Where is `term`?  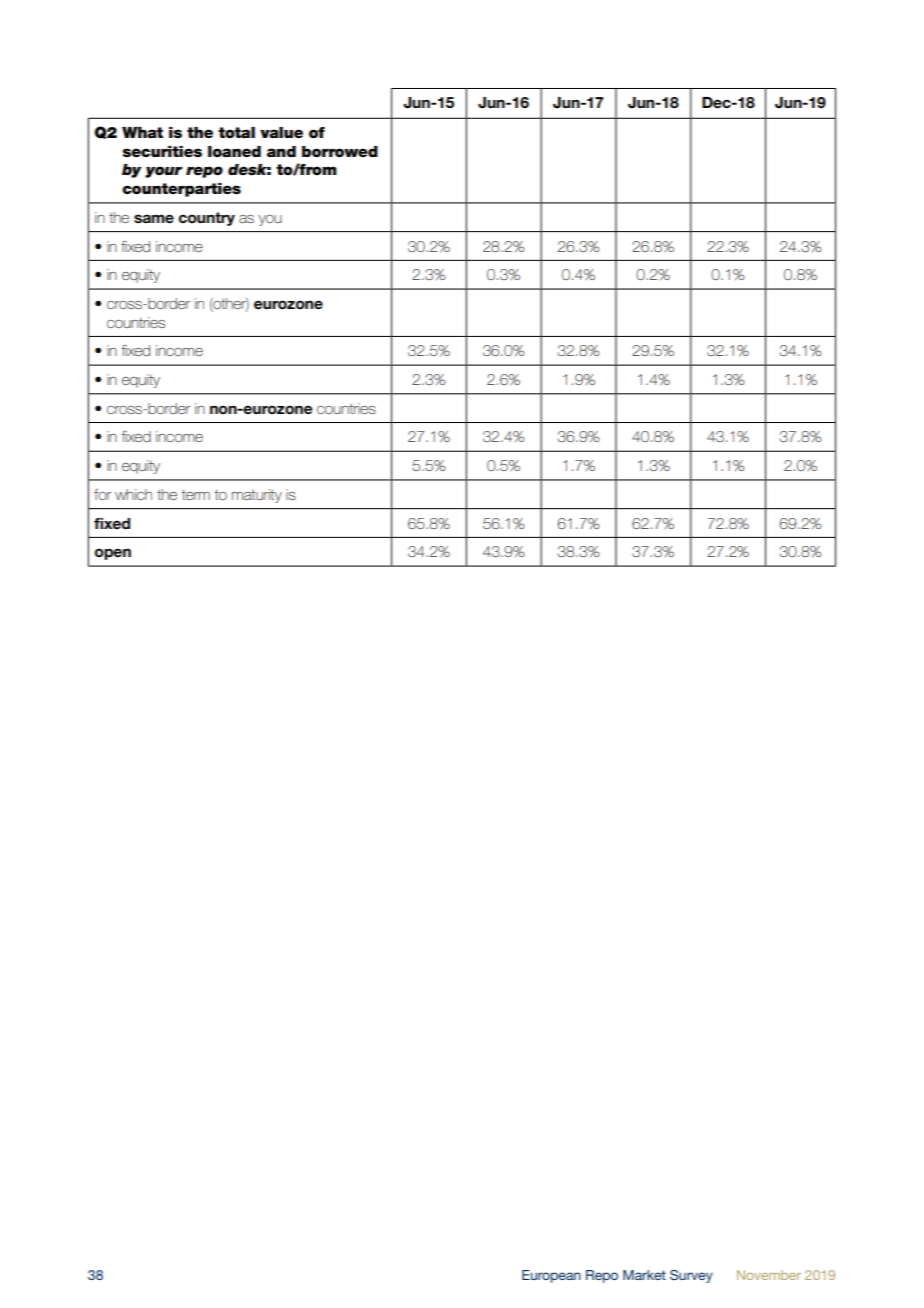 term is located at coordinates (195, 494).
